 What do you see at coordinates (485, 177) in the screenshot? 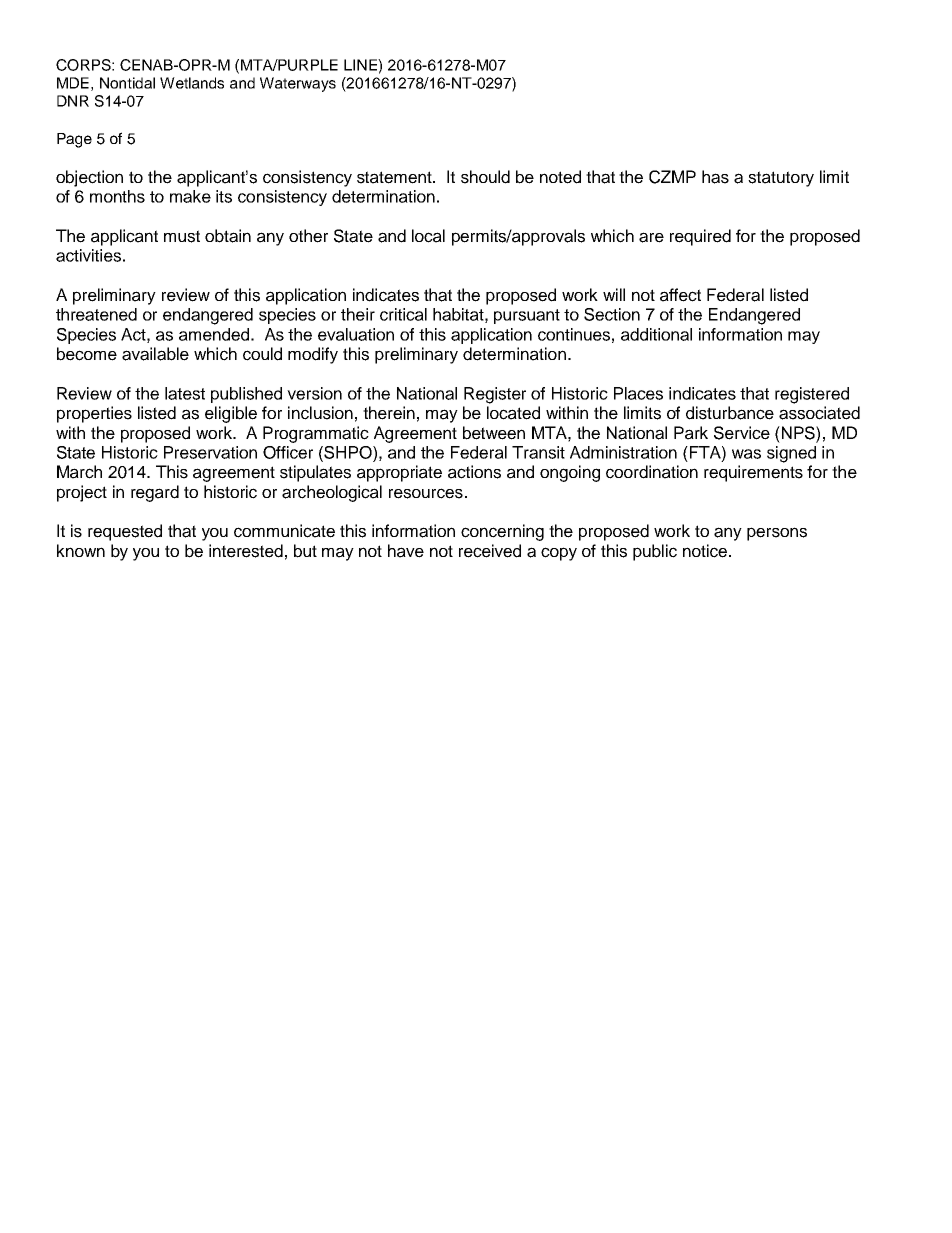
I see `should` at bounding box center [485, 177].
